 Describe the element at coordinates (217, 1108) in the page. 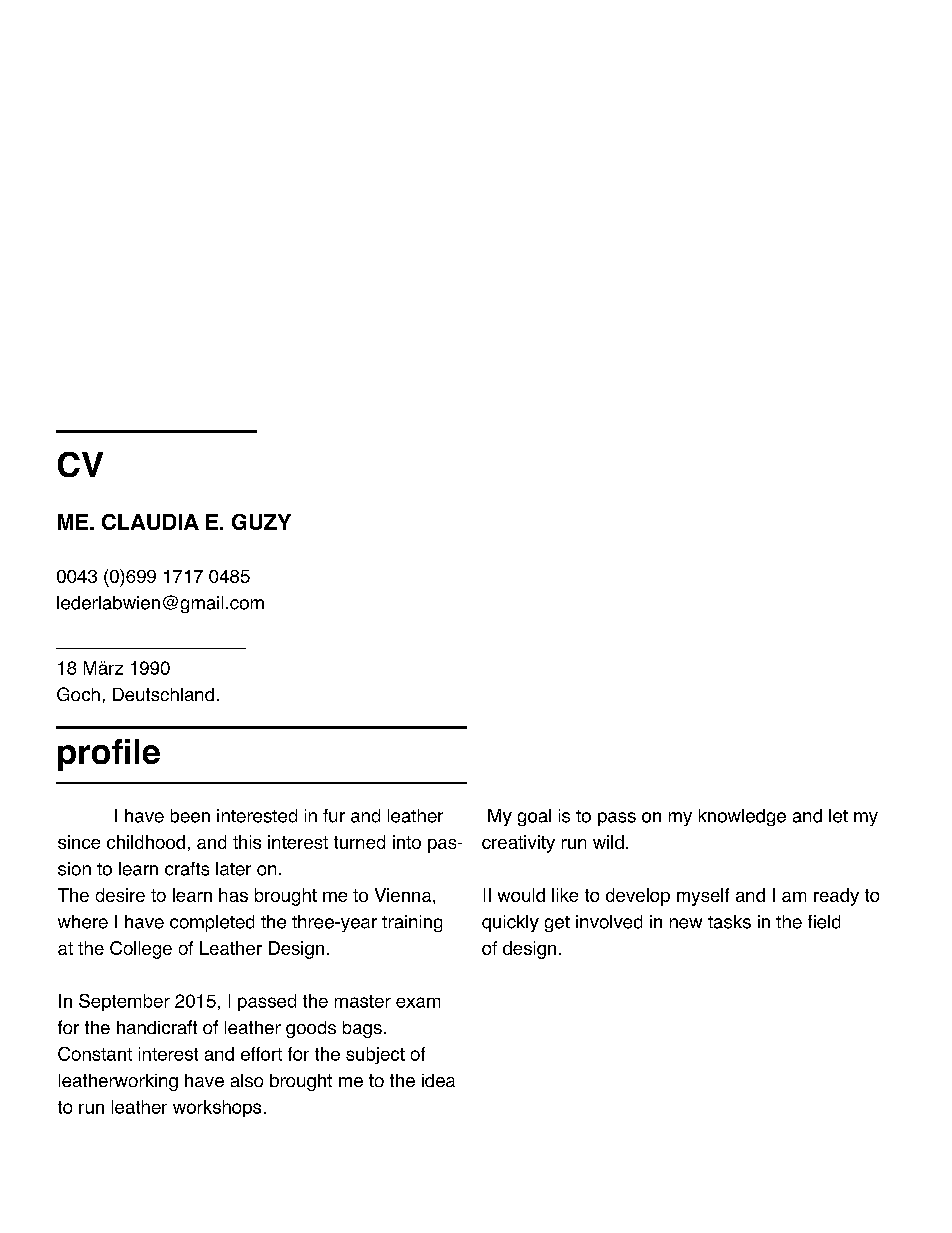

I see `workshops` at that location.
